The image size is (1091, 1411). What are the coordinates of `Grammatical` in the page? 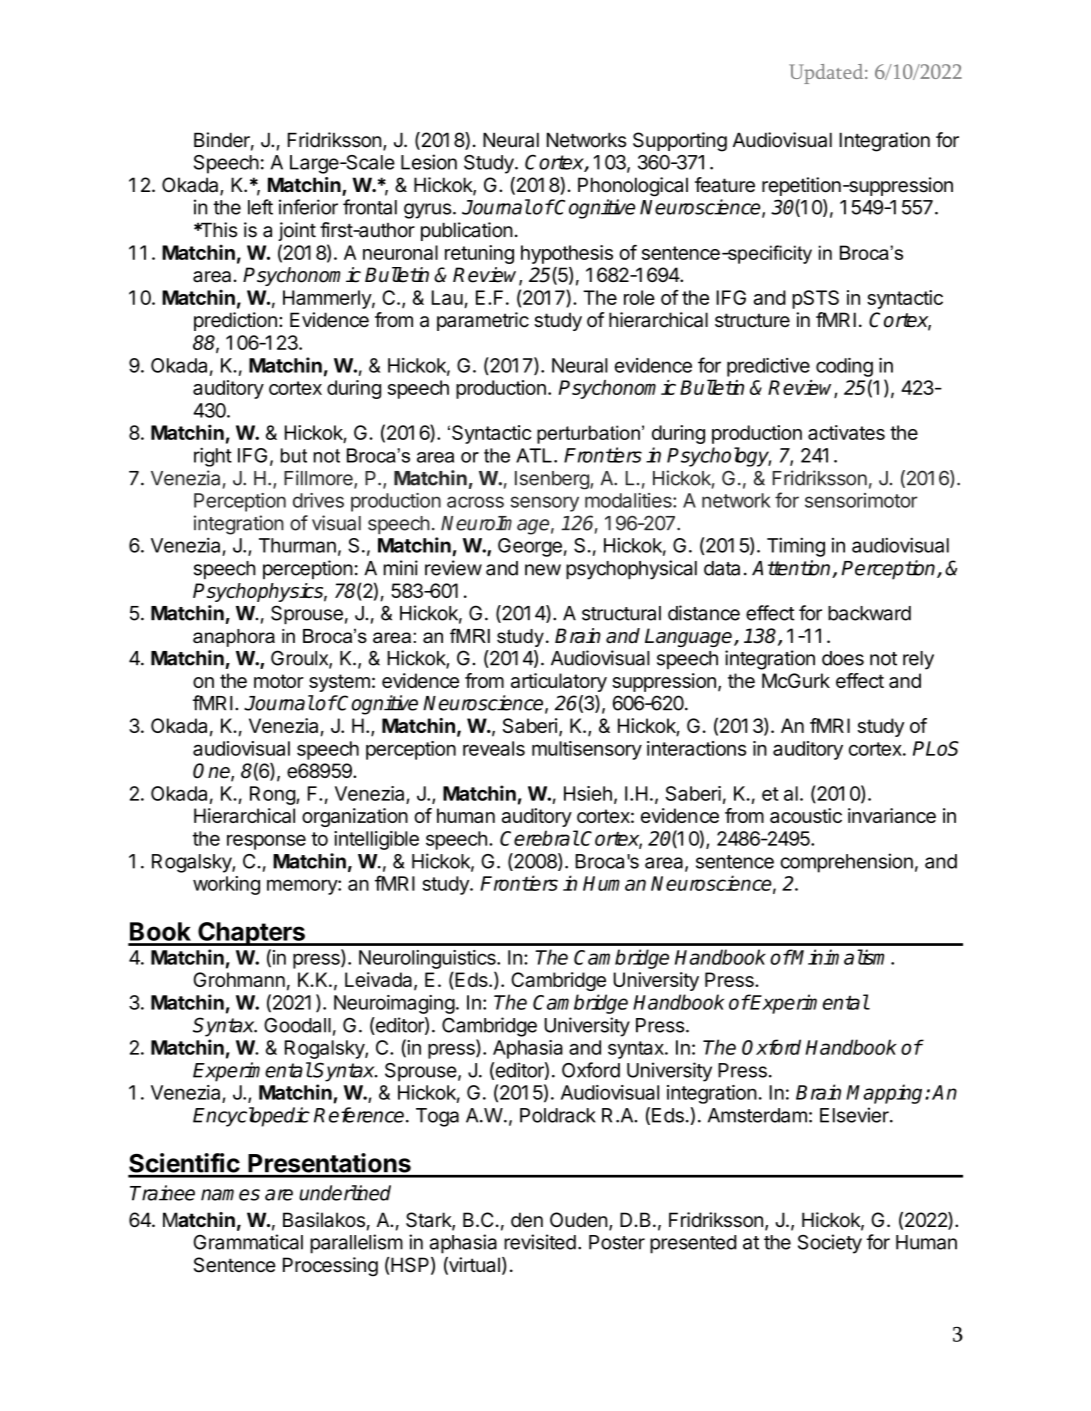 It's located at (248, 1242).
